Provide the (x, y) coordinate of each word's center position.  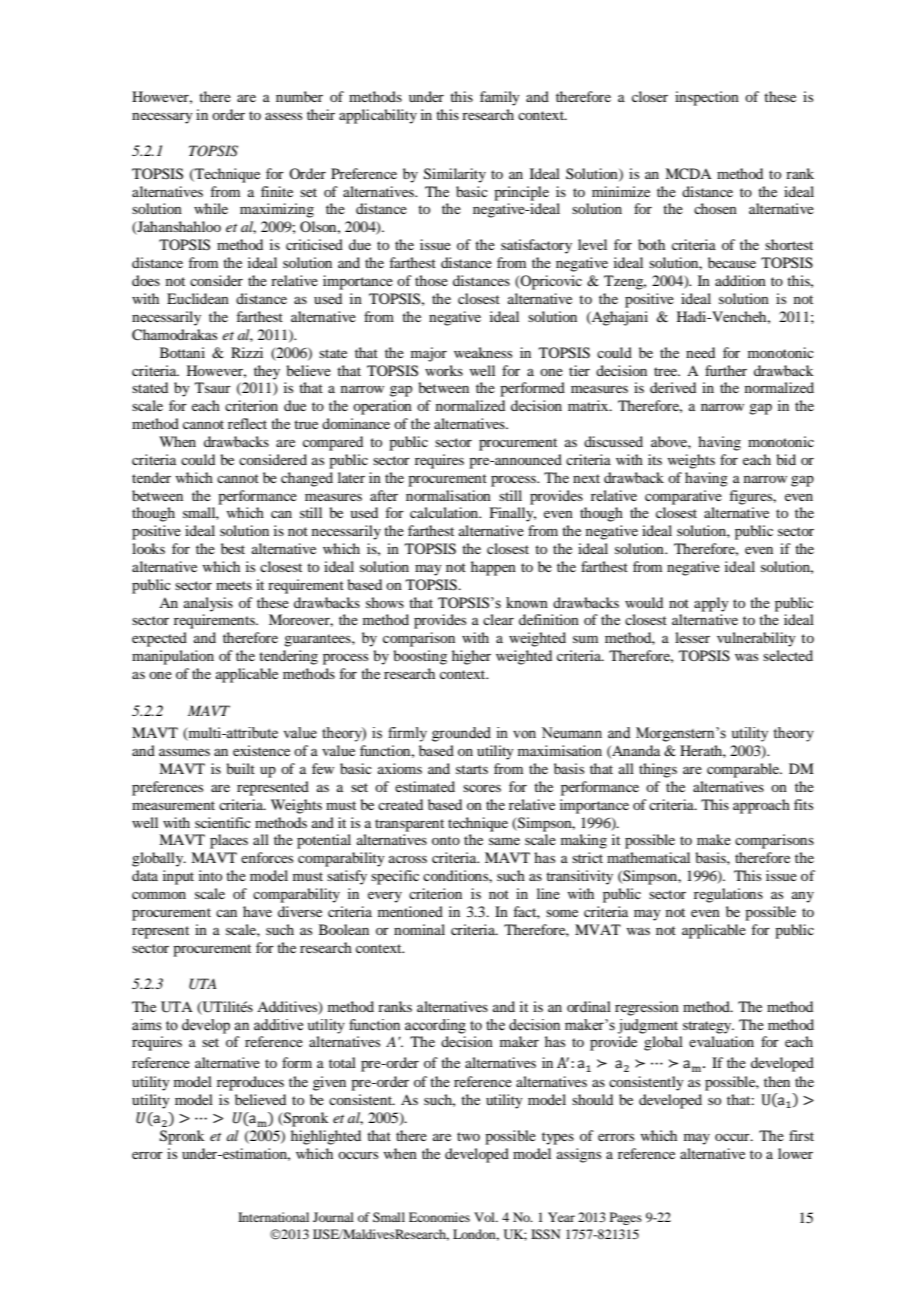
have (257, 911)
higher (471, 657)
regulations (728, 895)
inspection (707, 98)
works (444, 370)
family (500, 98)
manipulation (173, 657)
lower (795, 1153)
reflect (247, 423)
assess (283, 116)
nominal (419, 929)
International (273, 1217)
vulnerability (756, 639)
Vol (485, 1217)
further (726, 370)
